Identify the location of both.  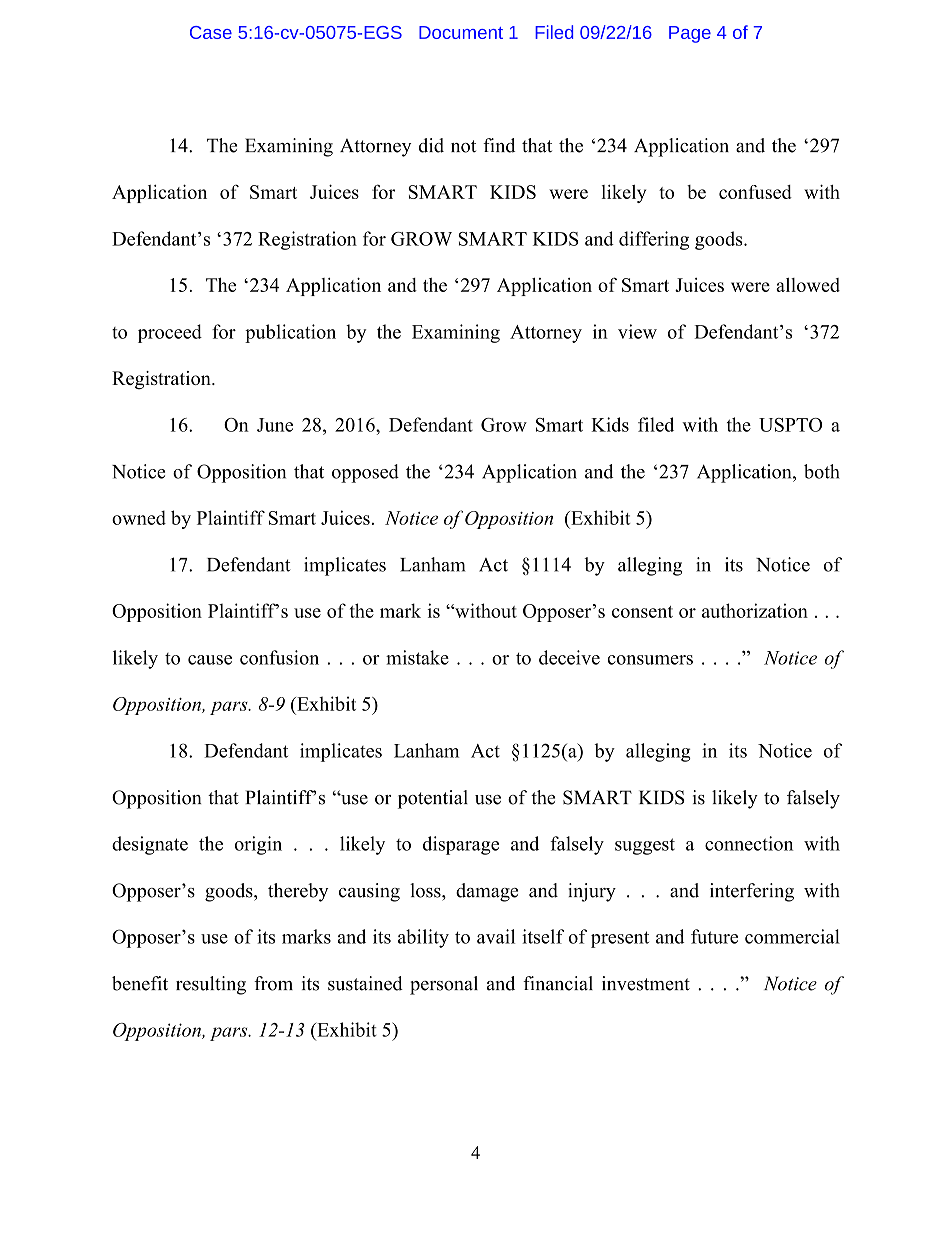
(822, 471).
